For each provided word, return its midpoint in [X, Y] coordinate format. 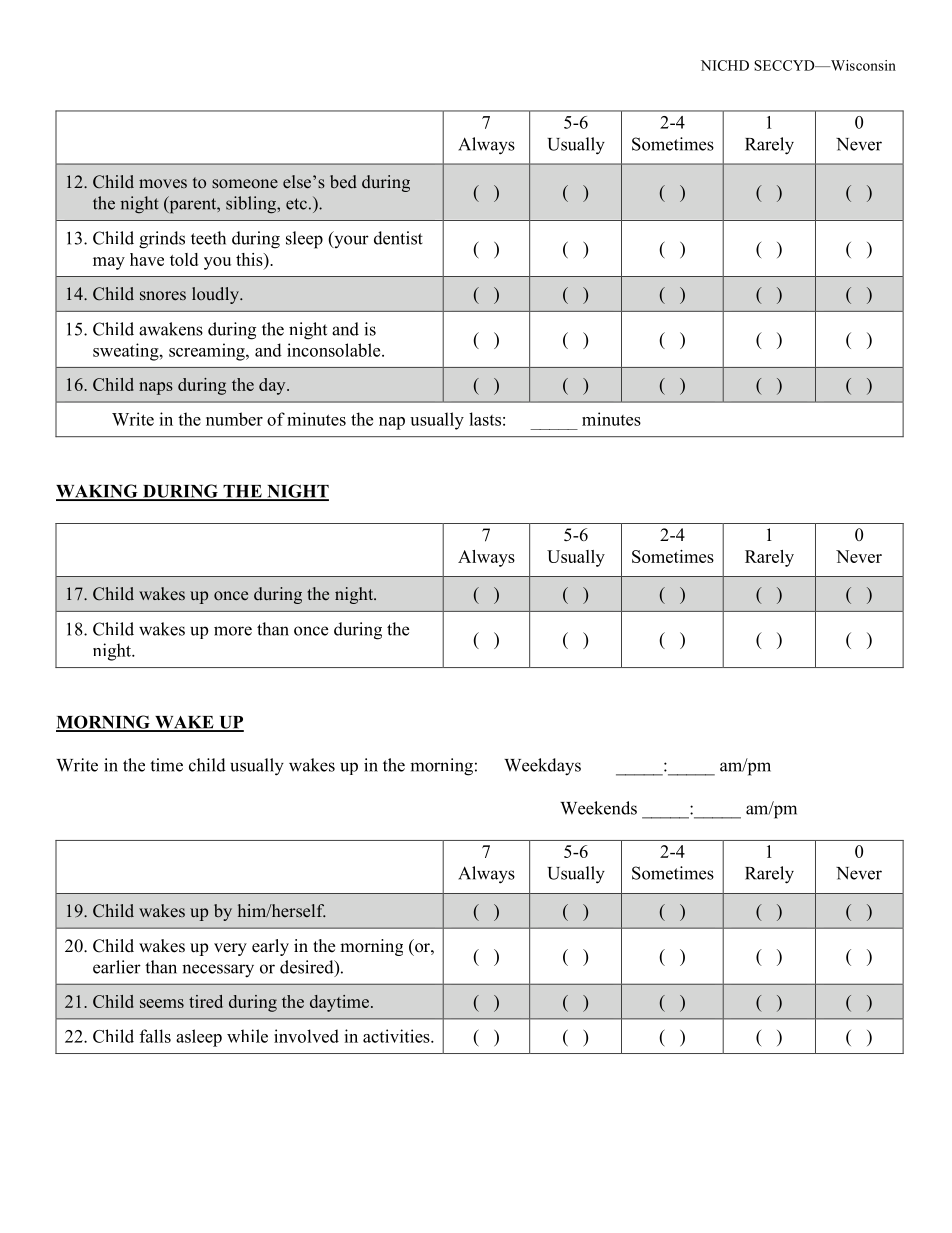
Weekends [598, 808]
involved [306, 1036]
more [233, 631]
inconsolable [335, 350]
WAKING [98, 492]
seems [162, 1003]
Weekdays [542, 767]
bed [343, 181]
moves [163, 183]
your [350, 241]
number [234, 419]
